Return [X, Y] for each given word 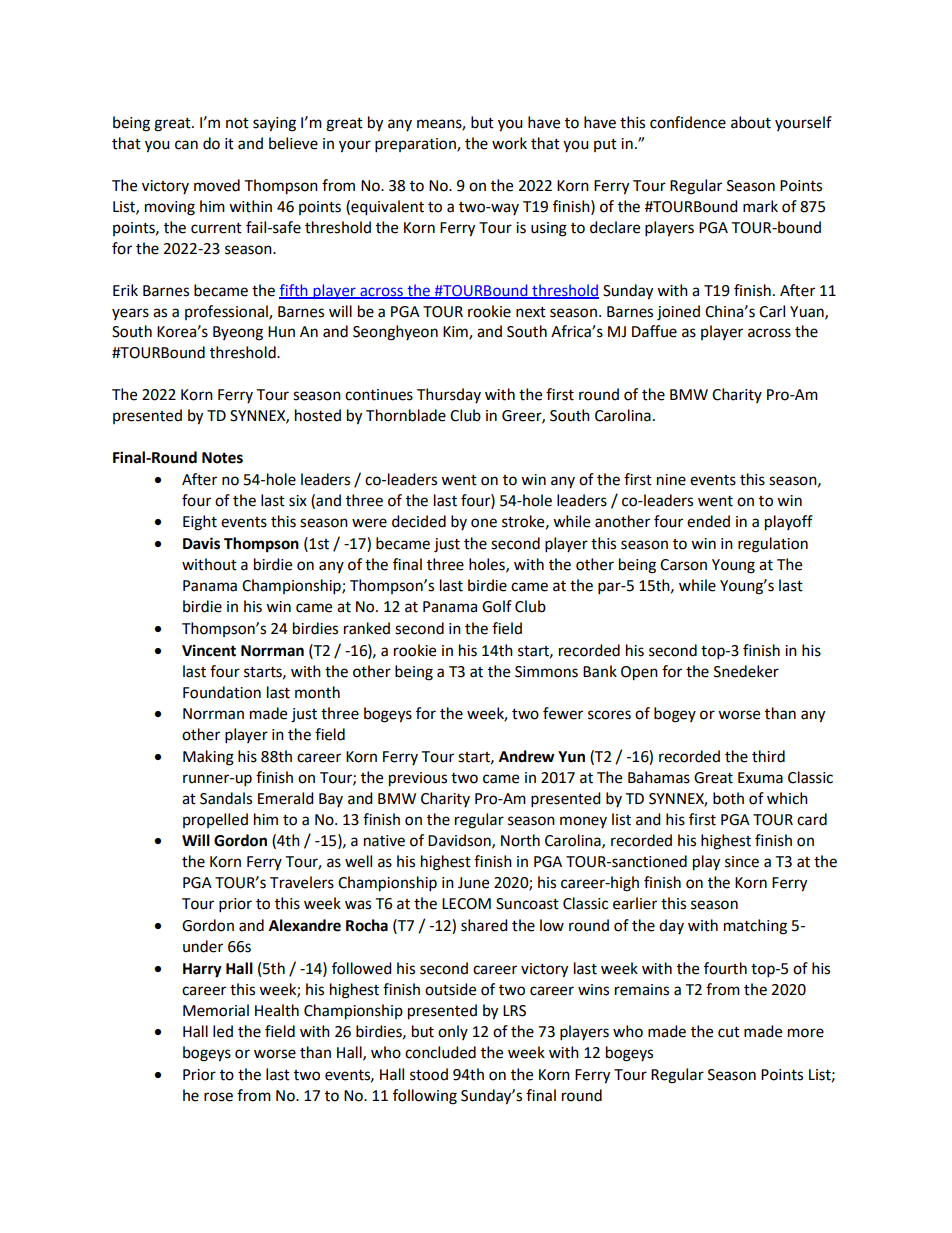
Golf [497, 606]
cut [729, 1032]
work [509, 143]
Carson [683, 565]
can [186, 145]
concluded [440, 1052]
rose [218, 1097]
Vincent [209, 650]
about [751, 122]
